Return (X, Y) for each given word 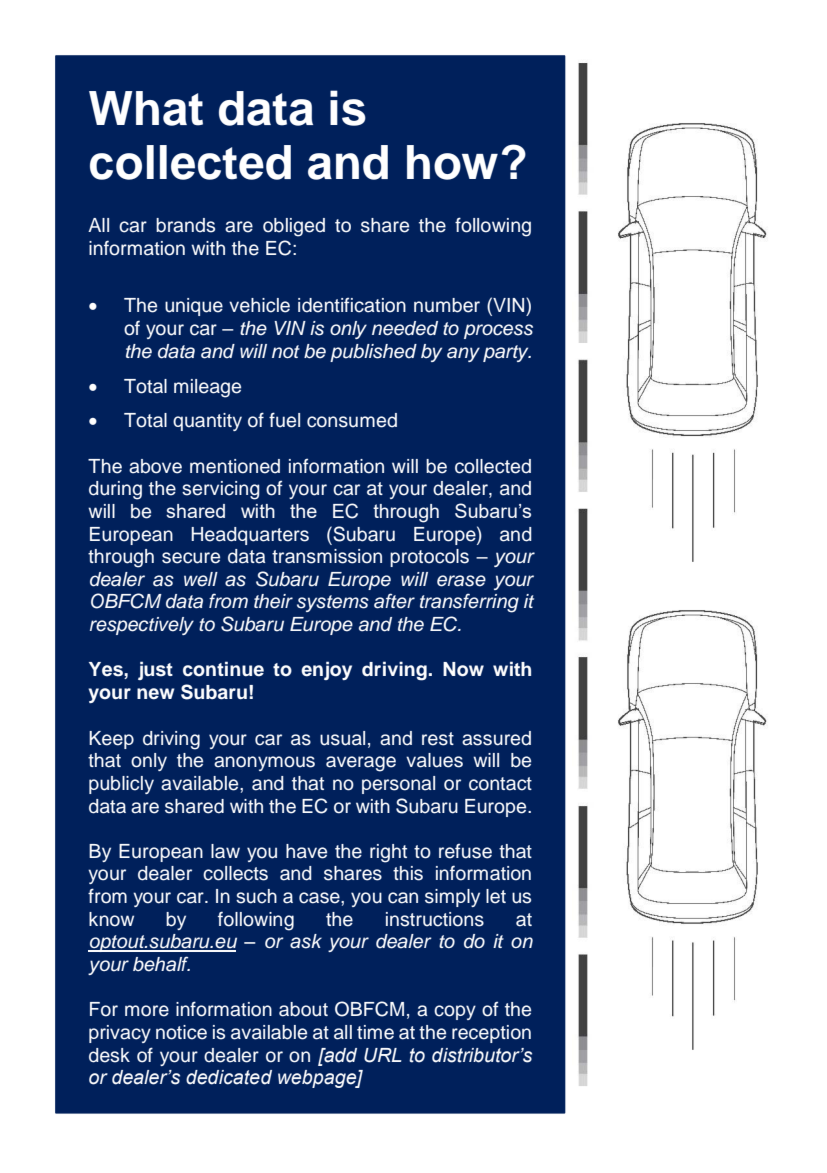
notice (181, 1032)
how (452, 162)
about (303, 1009)
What (146, 108)
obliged (294, 227)
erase (461, 581)
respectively (142, 626)
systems (333, 603)
